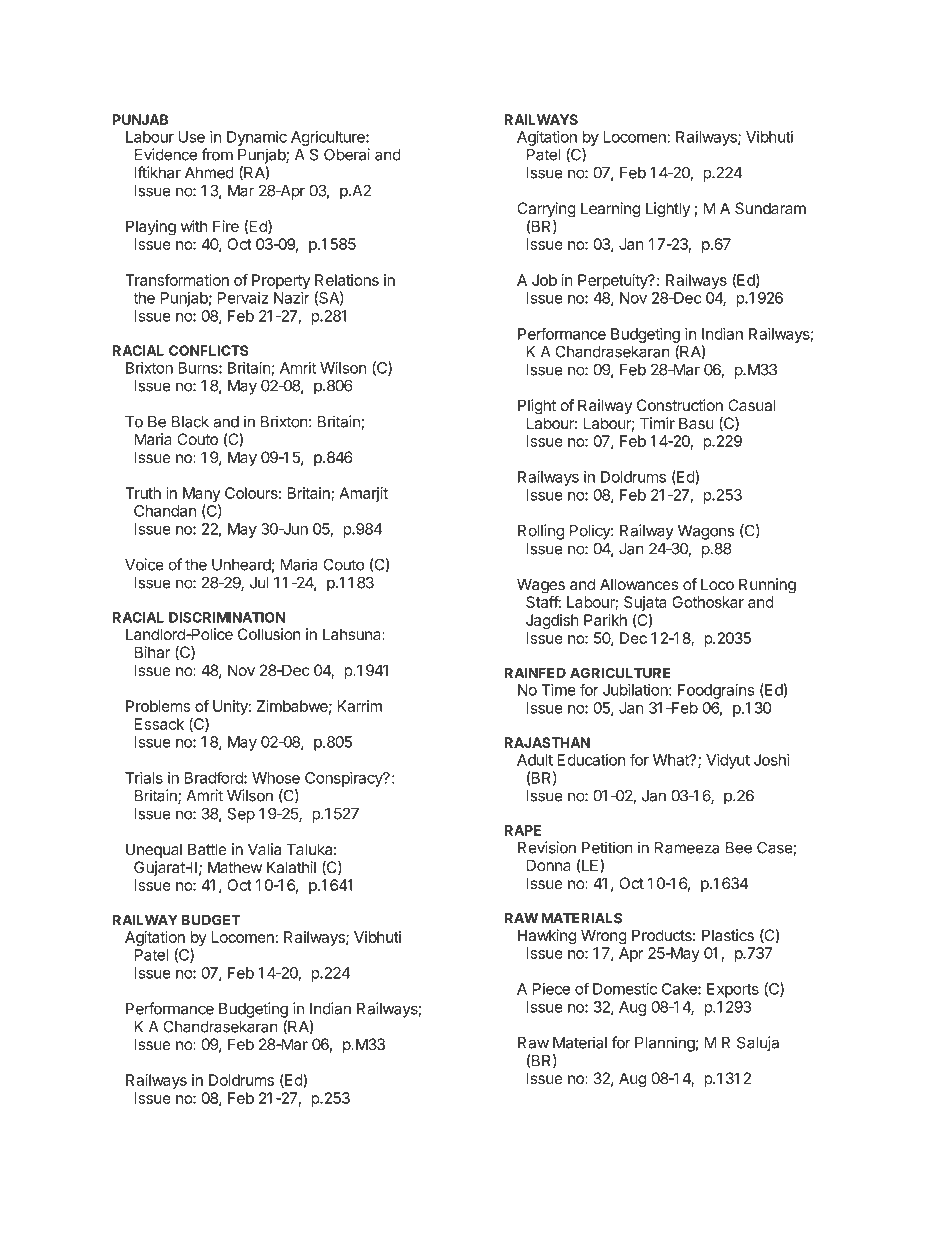 The image size is (952, 1233). What do you see at coordinates (680, 989) in the page?
I see `Cake` at bounding box center [680, 989].
